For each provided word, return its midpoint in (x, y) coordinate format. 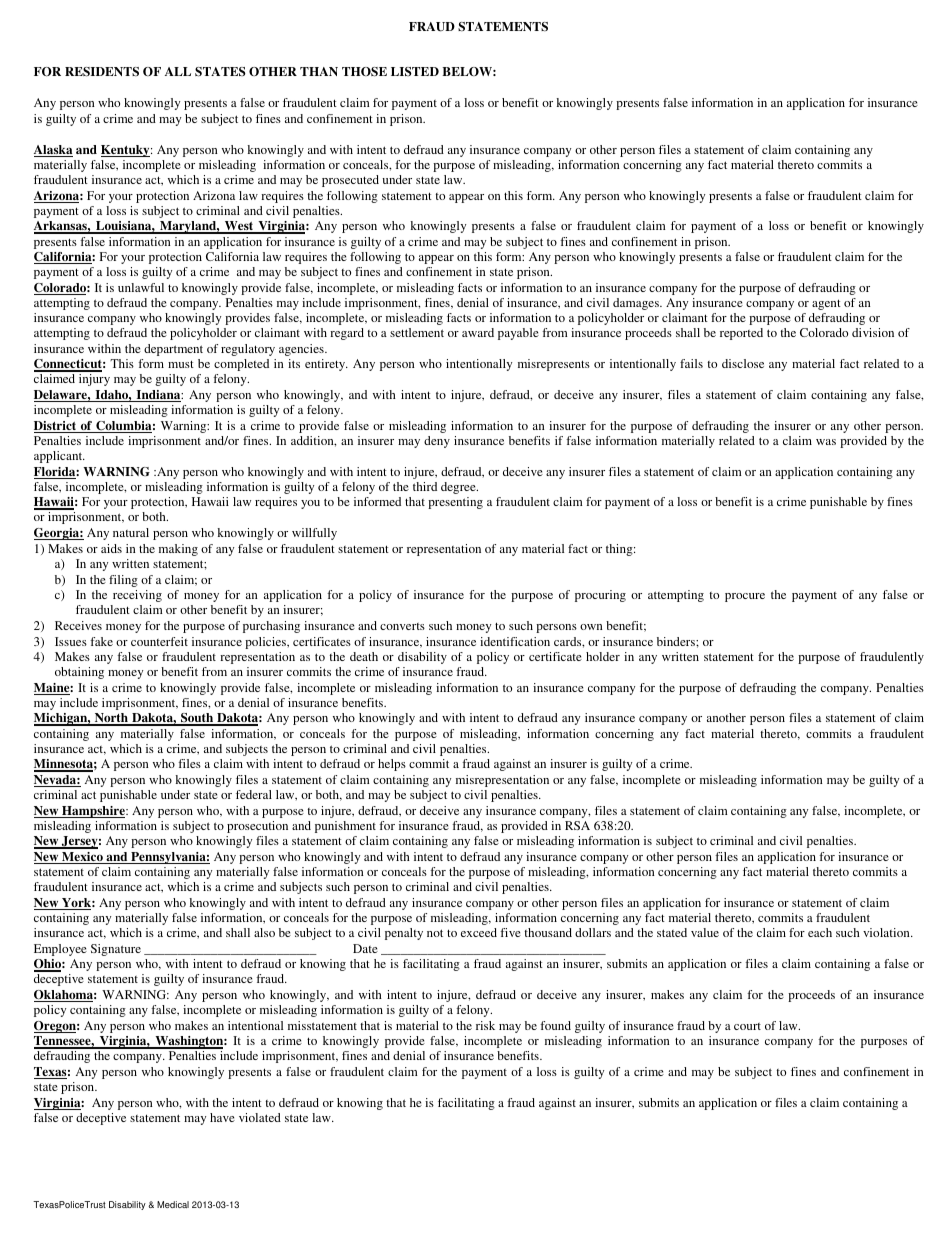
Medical (173, 1204)
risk (485, 1025)
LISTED (415, 71)
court (747, 1026)
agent (826, 304)
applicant (59, 457)
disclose (743, 363)
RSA (577, 825)
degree (459, 488)
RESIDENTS (102, 72)
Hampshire (93, 812)
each (820, 932)
